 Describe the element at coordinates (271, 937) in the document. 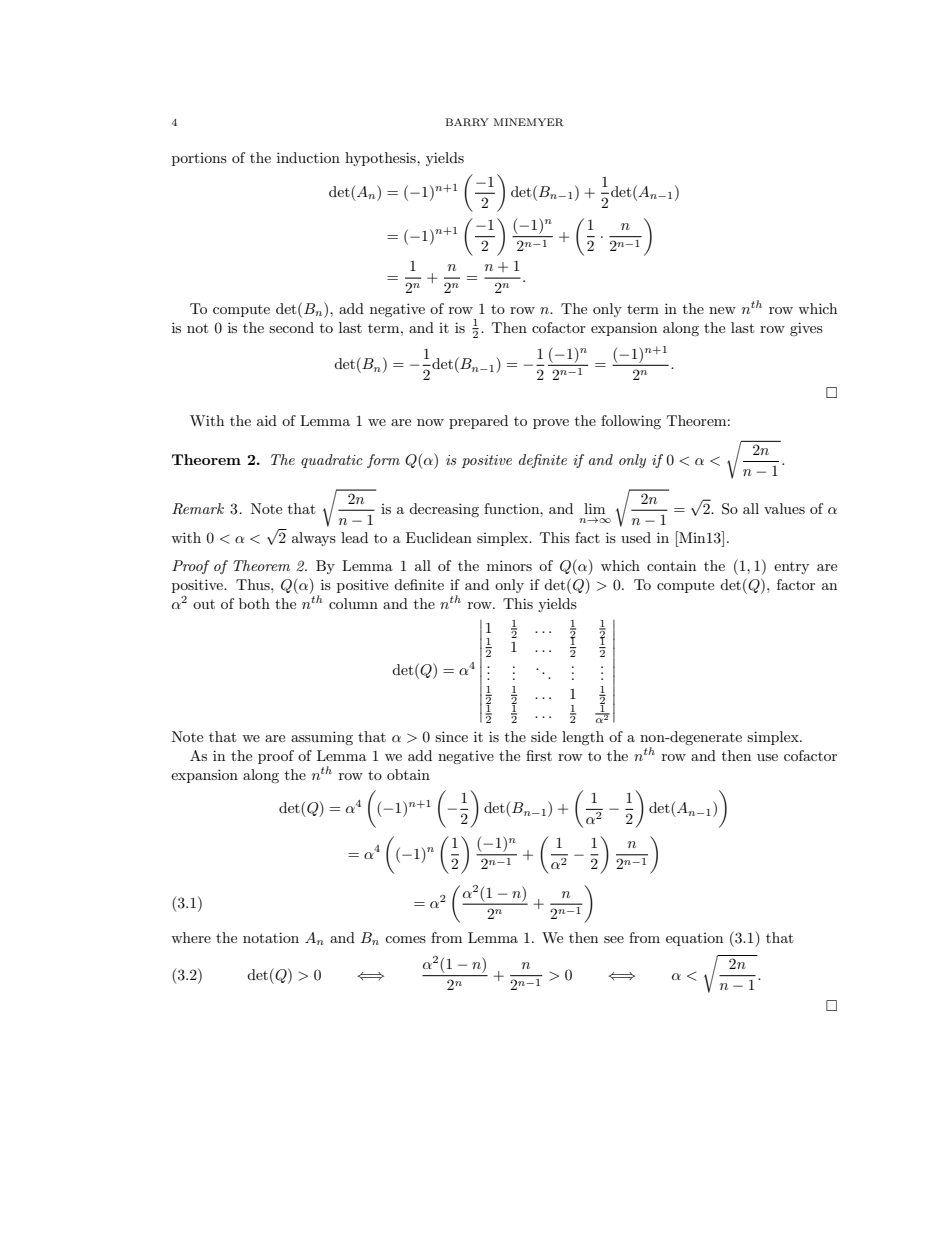

I see `notation` at that location.
